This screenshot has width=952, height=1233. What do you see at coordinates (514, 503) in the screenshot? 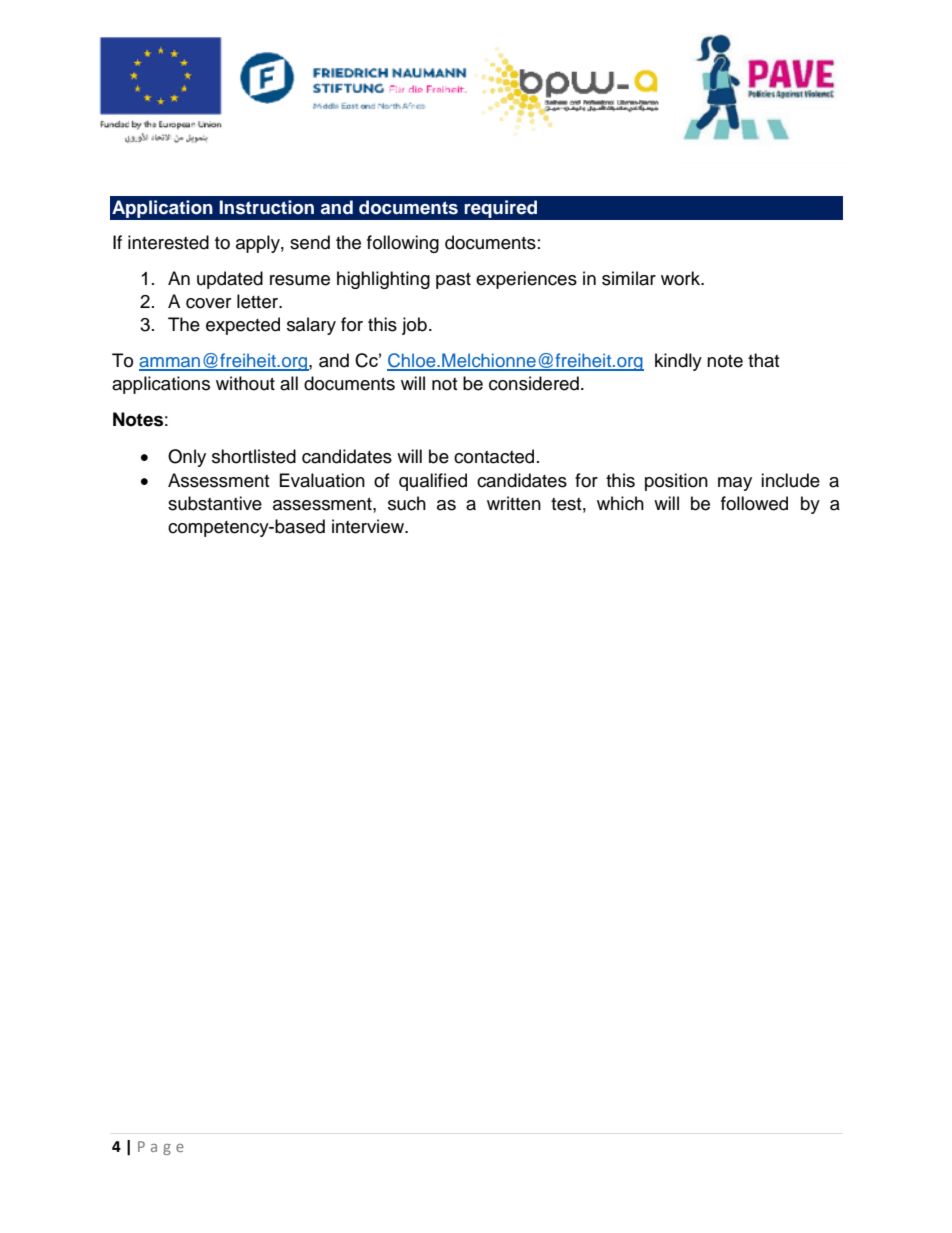
I see `written` at bounding box center [514, 503].
